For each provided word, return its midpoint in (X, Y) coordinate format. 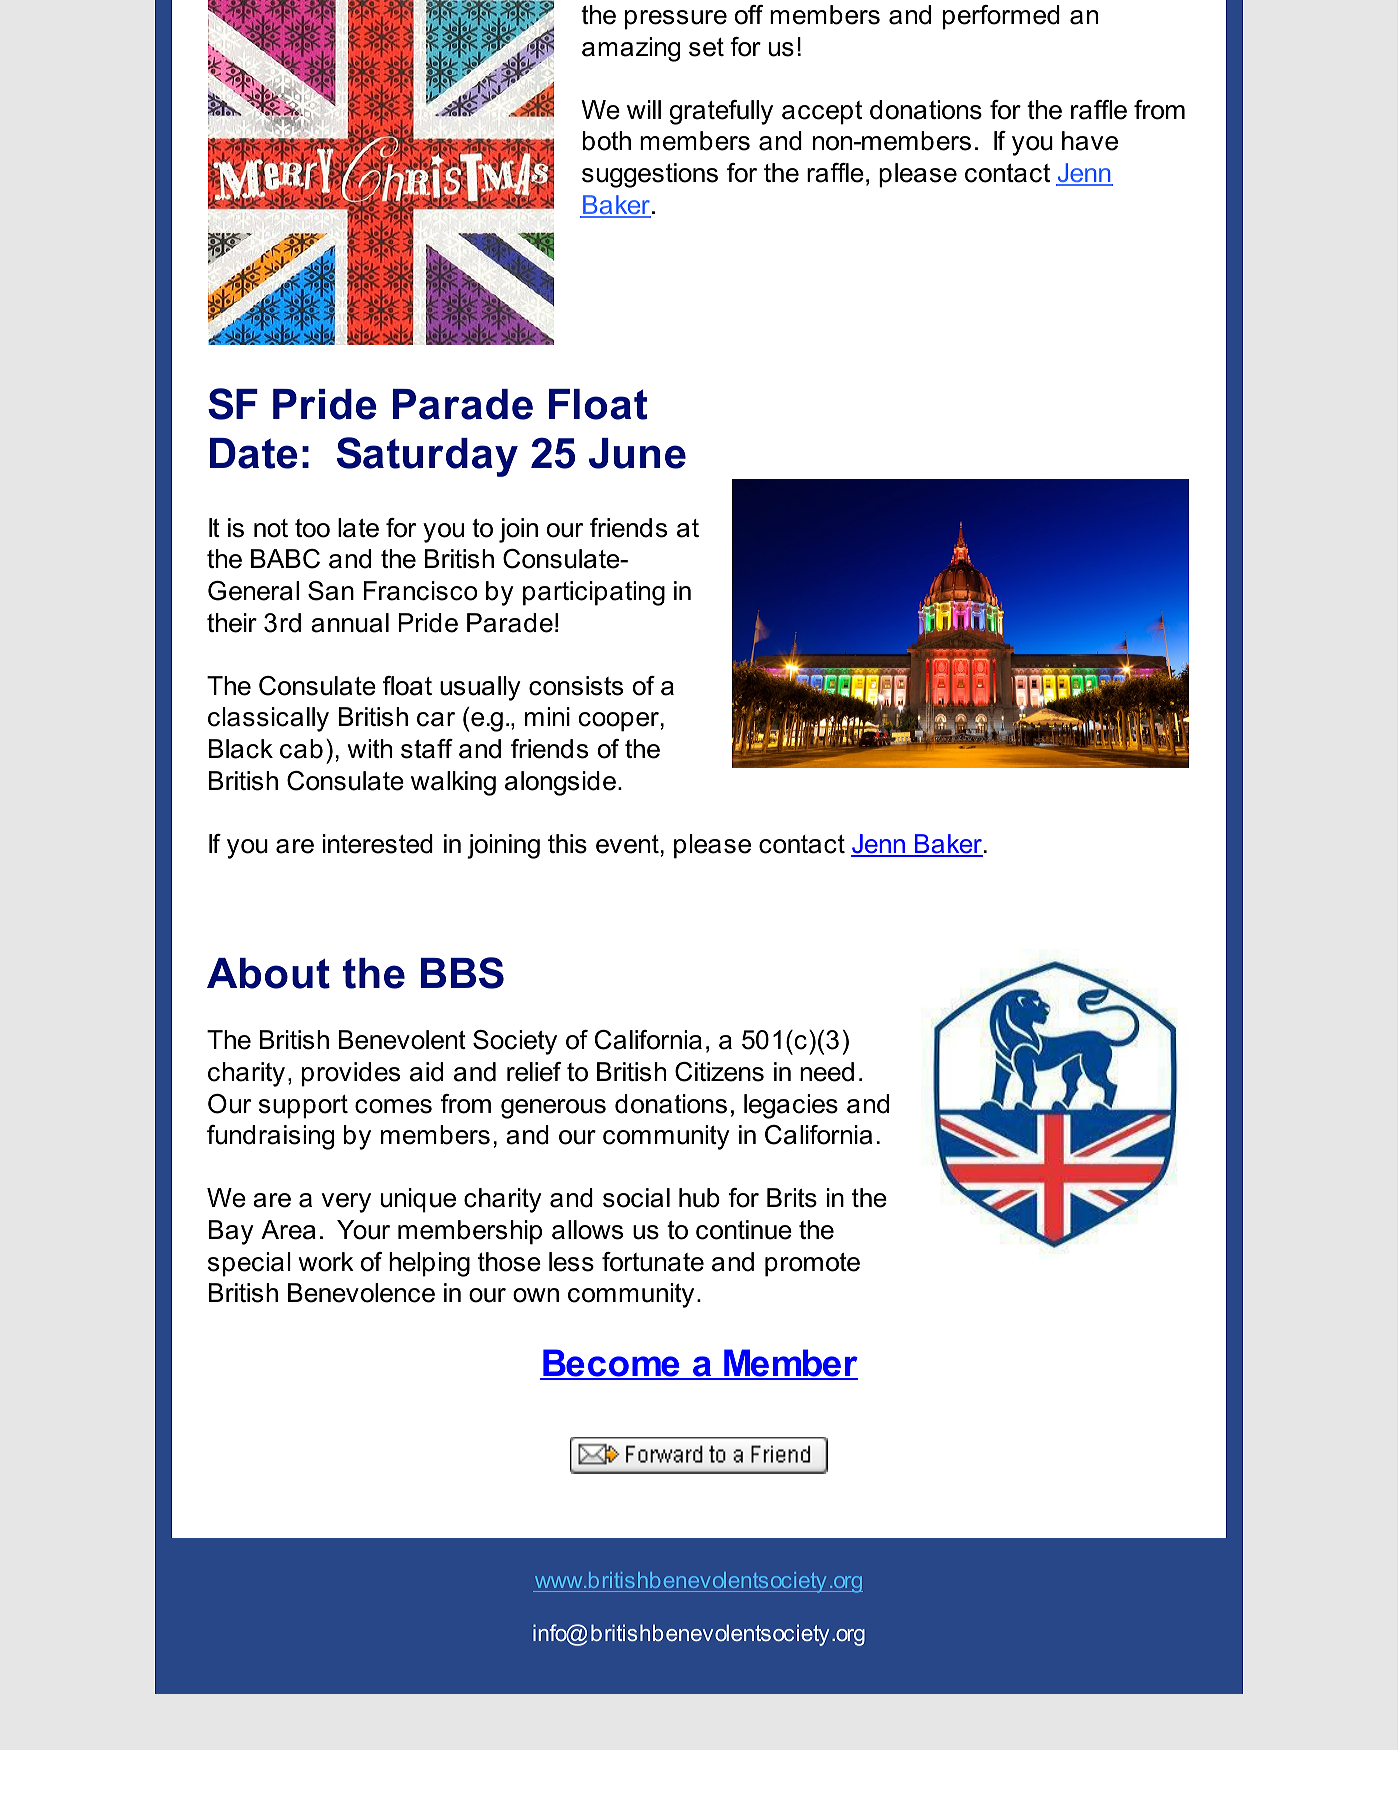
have (1090, 141)
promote (812, 1265)
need (827, 1072)
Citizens (719, 1072)
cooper (619, 722)
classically (268, 719)
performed (1001, 17)
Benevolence (361, 1293)
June (637, 453)
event (627, 844)
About (268, 973)
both (607, 141)
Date (254, 453)
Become (611, 1364)
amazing (631, 49)
